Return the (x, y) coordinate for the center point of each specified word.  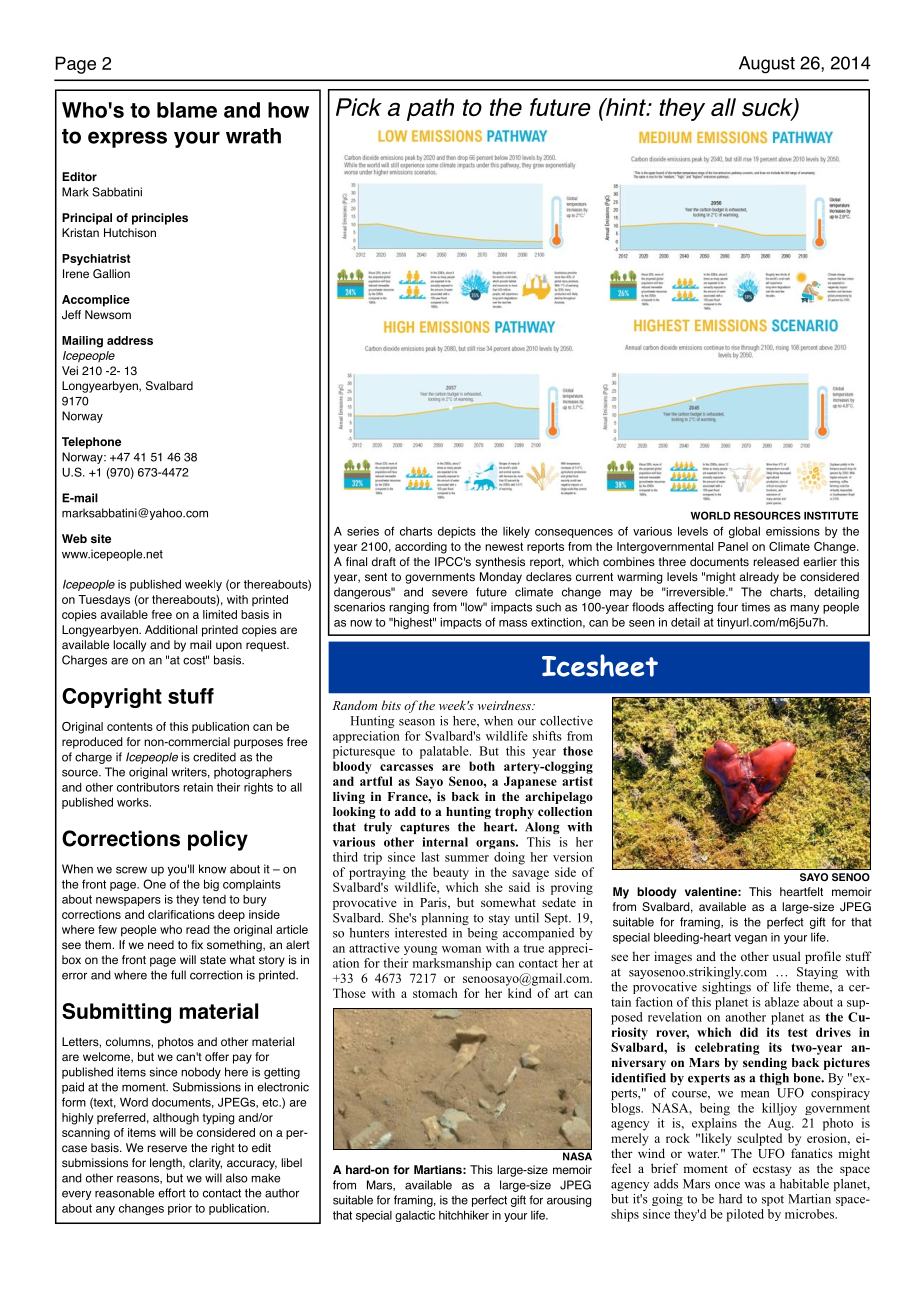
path (430, 109)
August (767, 65)
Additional (171, 629)
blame (187, 110)
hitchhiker (464, 1215)
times (755, 607)
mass (513, 623)
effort (172, 1193)
